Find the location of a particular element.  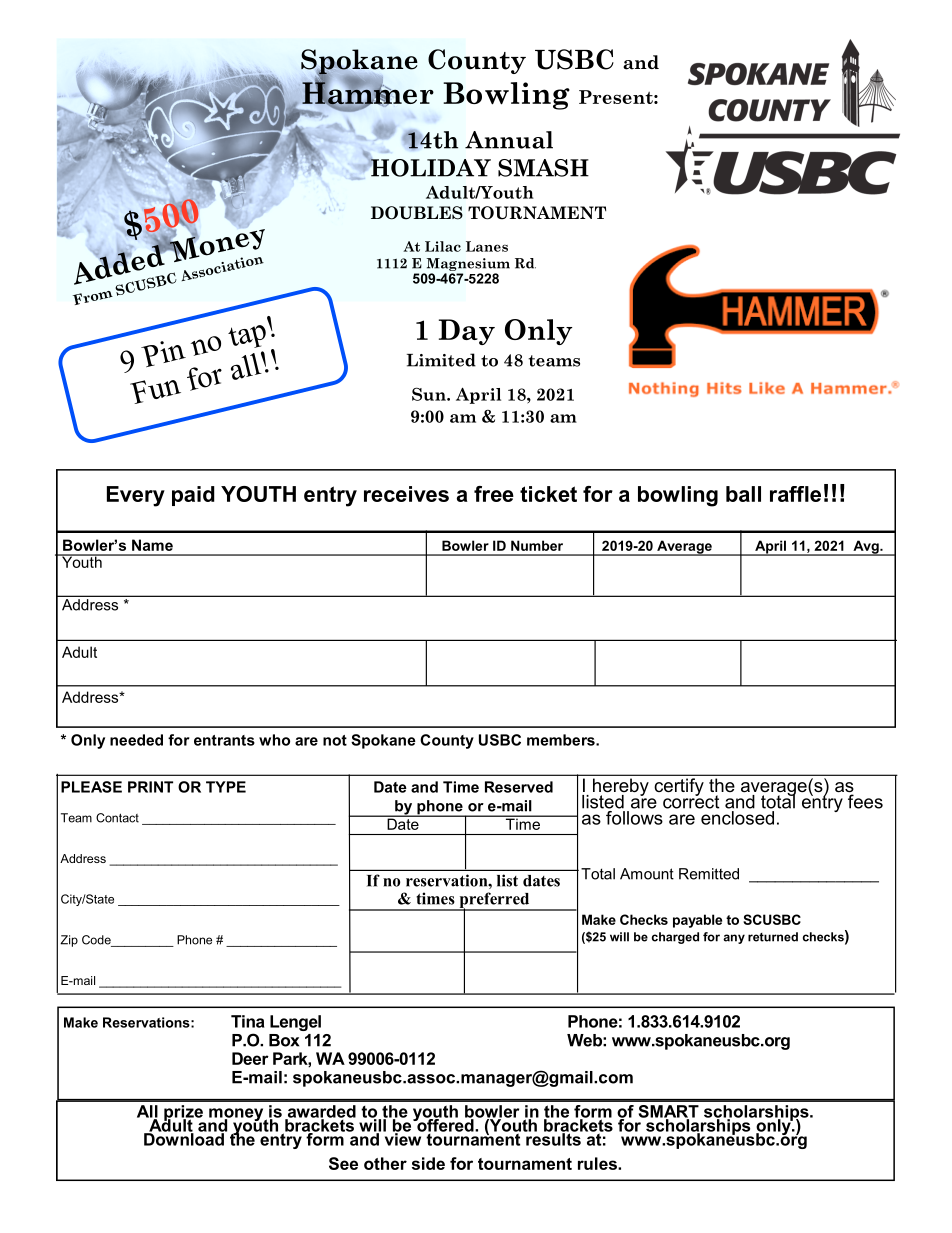

DOUBLES is located at coordinates (417, 213).
